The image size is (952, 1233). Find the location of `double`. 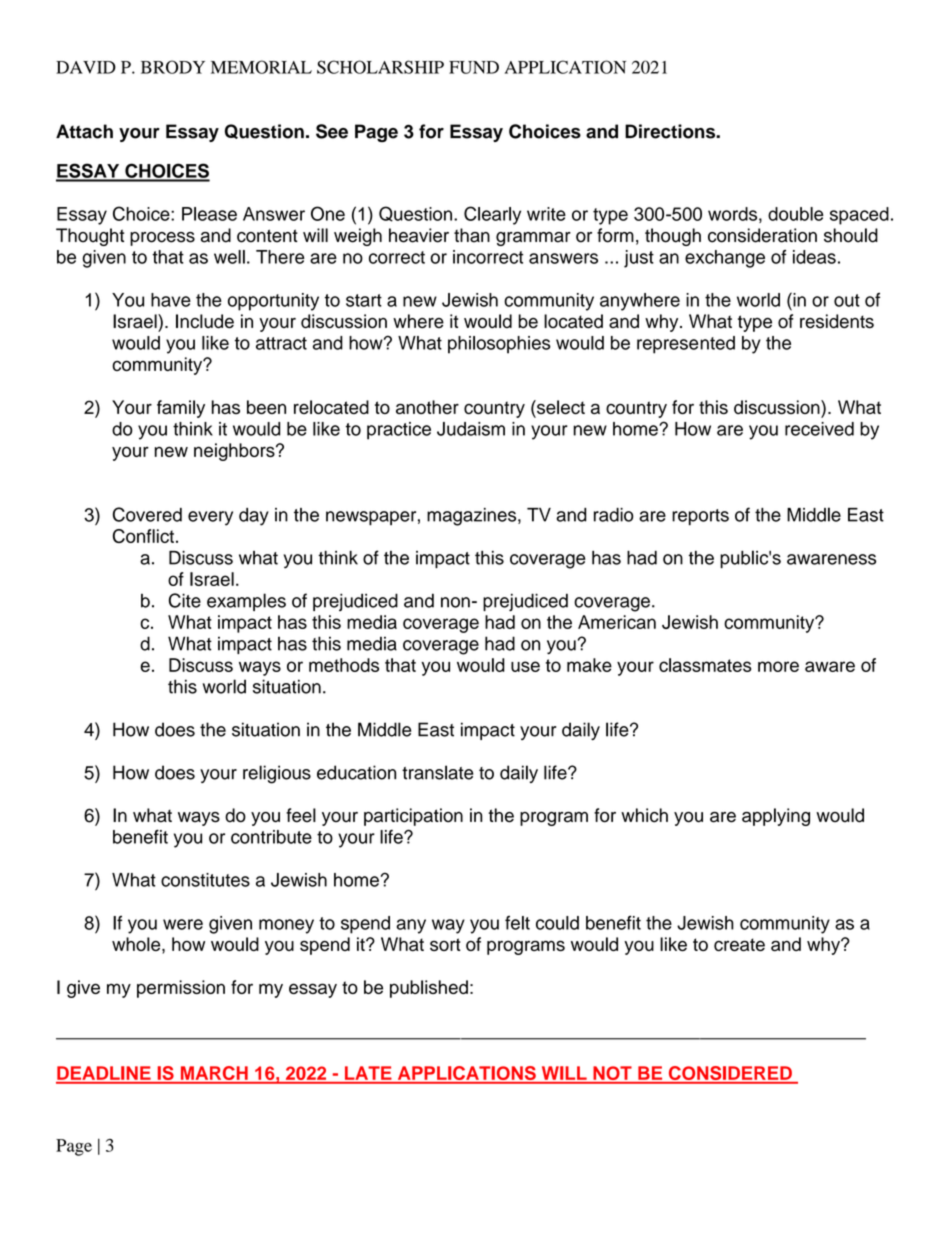

double is located at coordinates (796, 214).
